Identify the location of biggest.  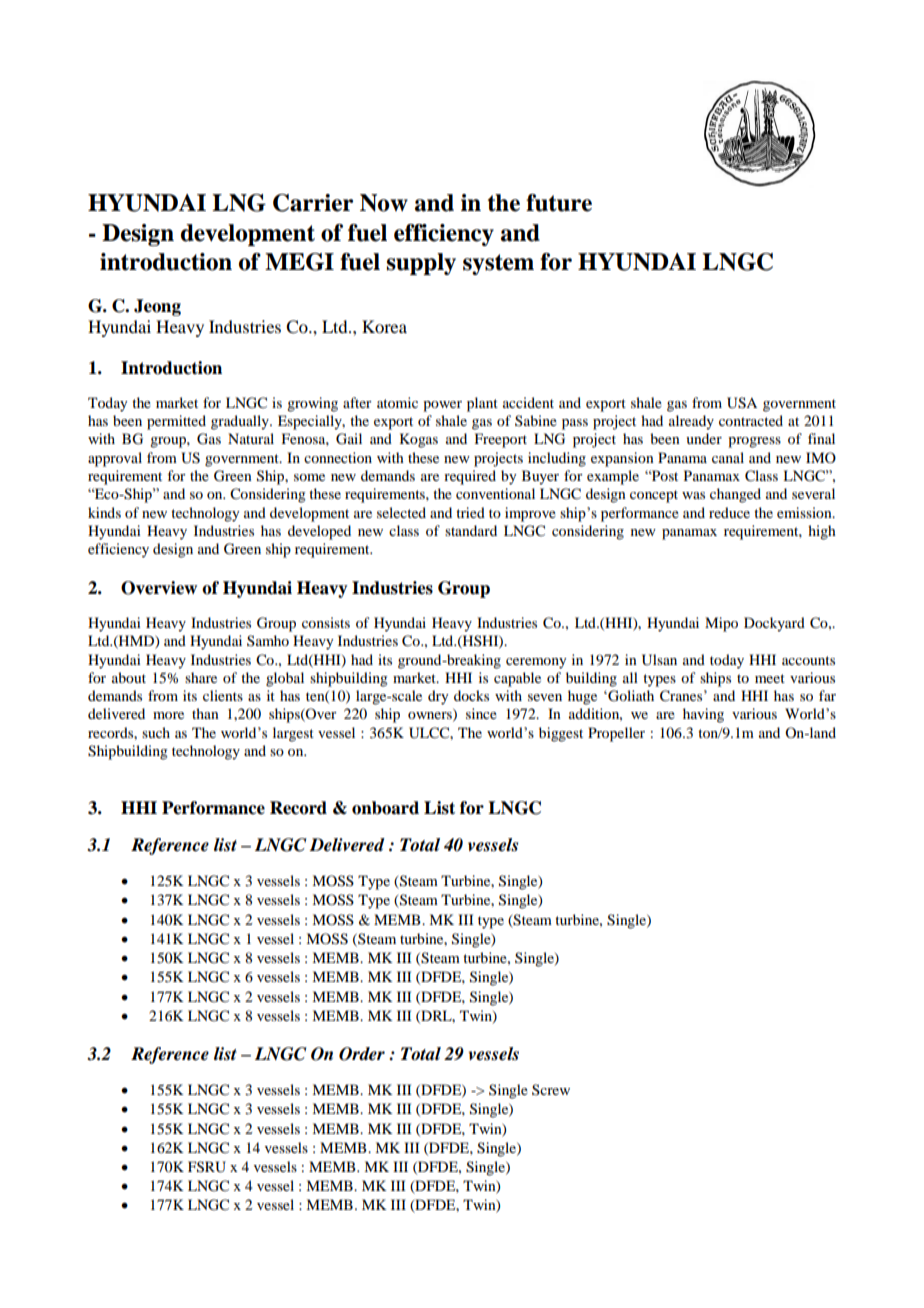
(561, 734).
